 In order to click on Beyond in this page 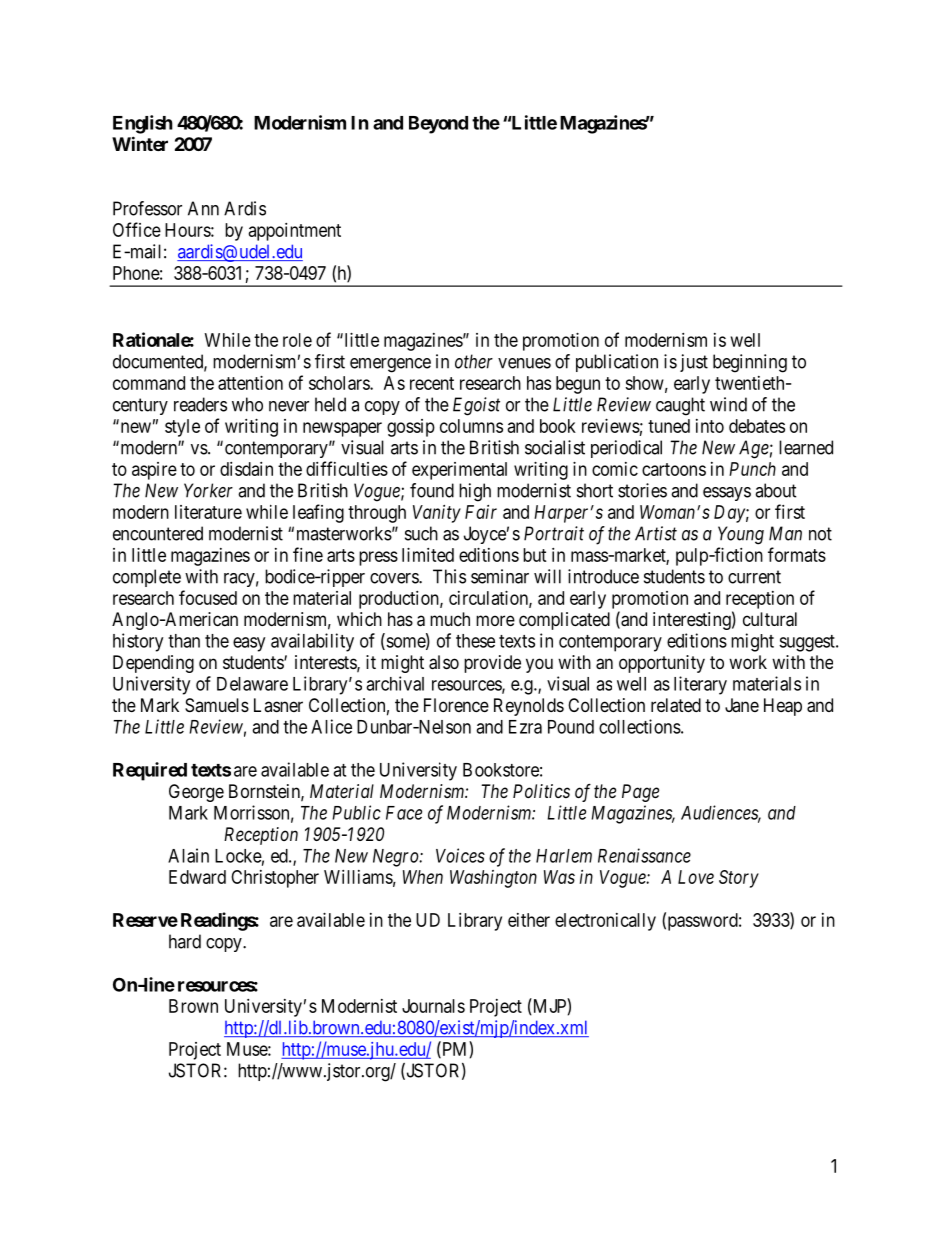, I will do `click(438, 125)`.
